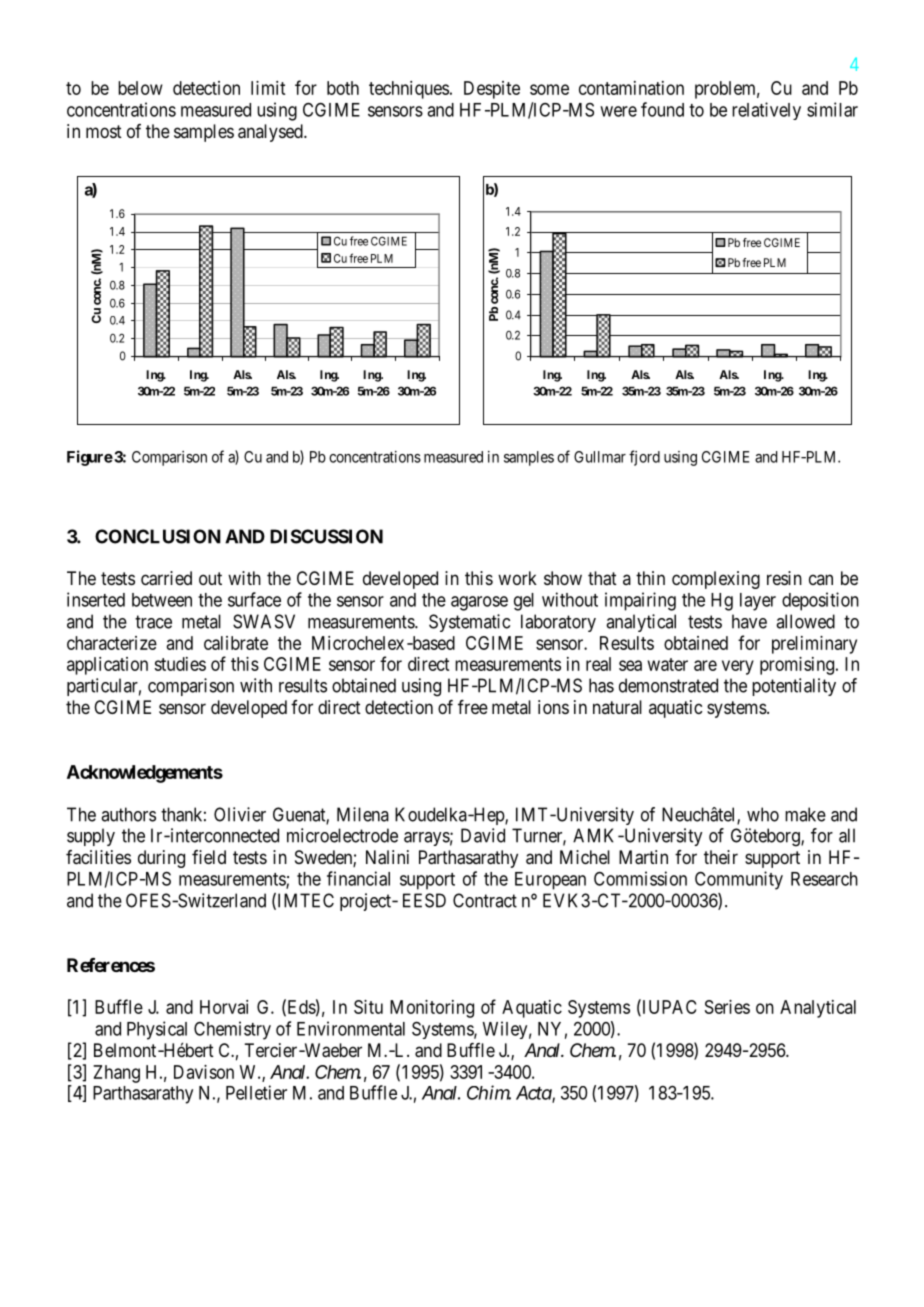 Image resolution: width=924 pixels, height=1307 pixels. I want to click on Monitoring, so click(432, 1009).
